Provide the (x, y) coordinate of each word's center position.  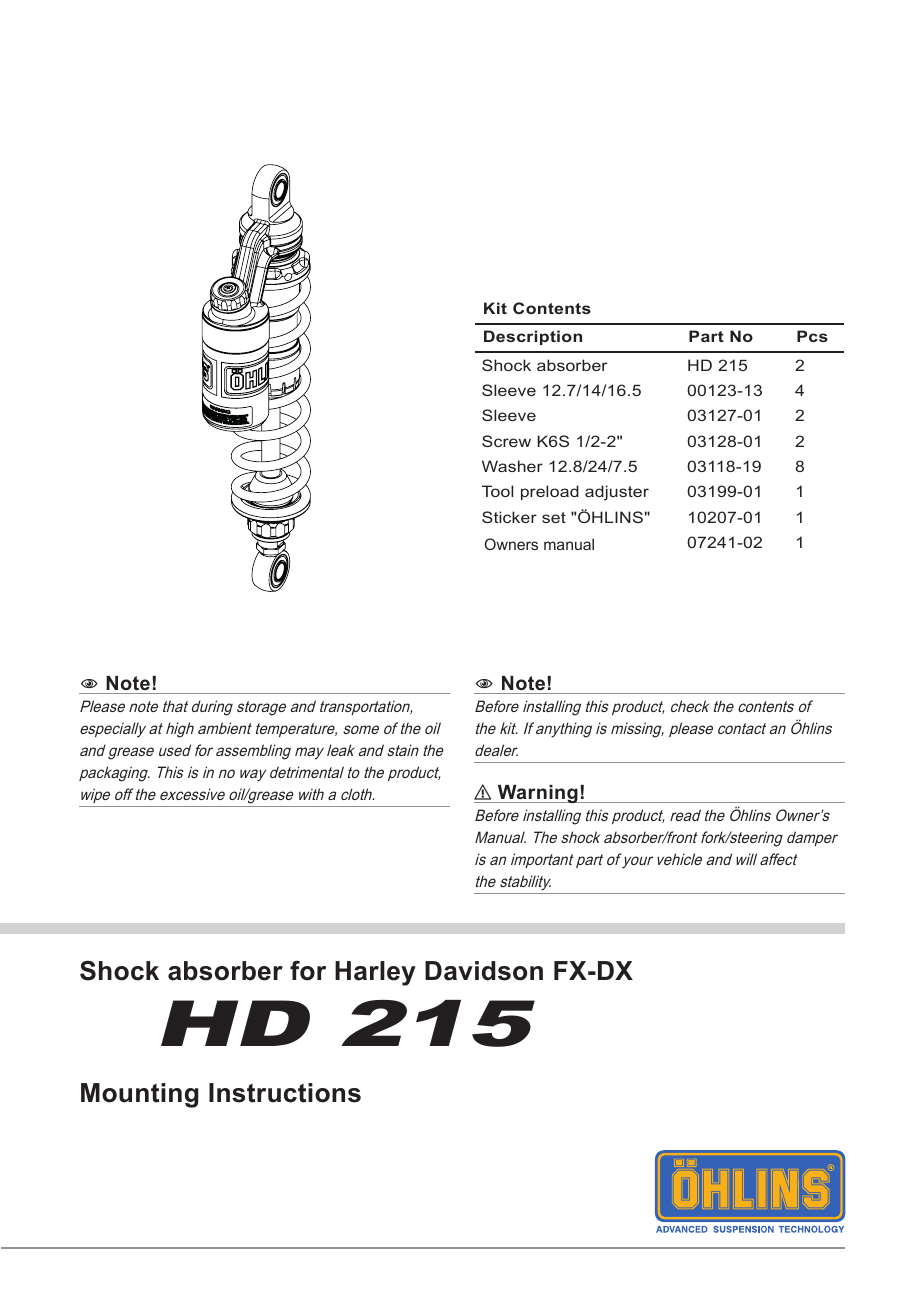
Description (533, 337)
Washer (512, 466)
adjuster (617, 493)
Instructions (285, 1093)
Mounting (139, 1095)
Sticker (509, 517)
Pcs (812, 336)
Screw (506, 441)
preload (550, 492)
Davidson (484, 971)
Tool (497, 491)
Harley (375, 973)
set (554, 517)
